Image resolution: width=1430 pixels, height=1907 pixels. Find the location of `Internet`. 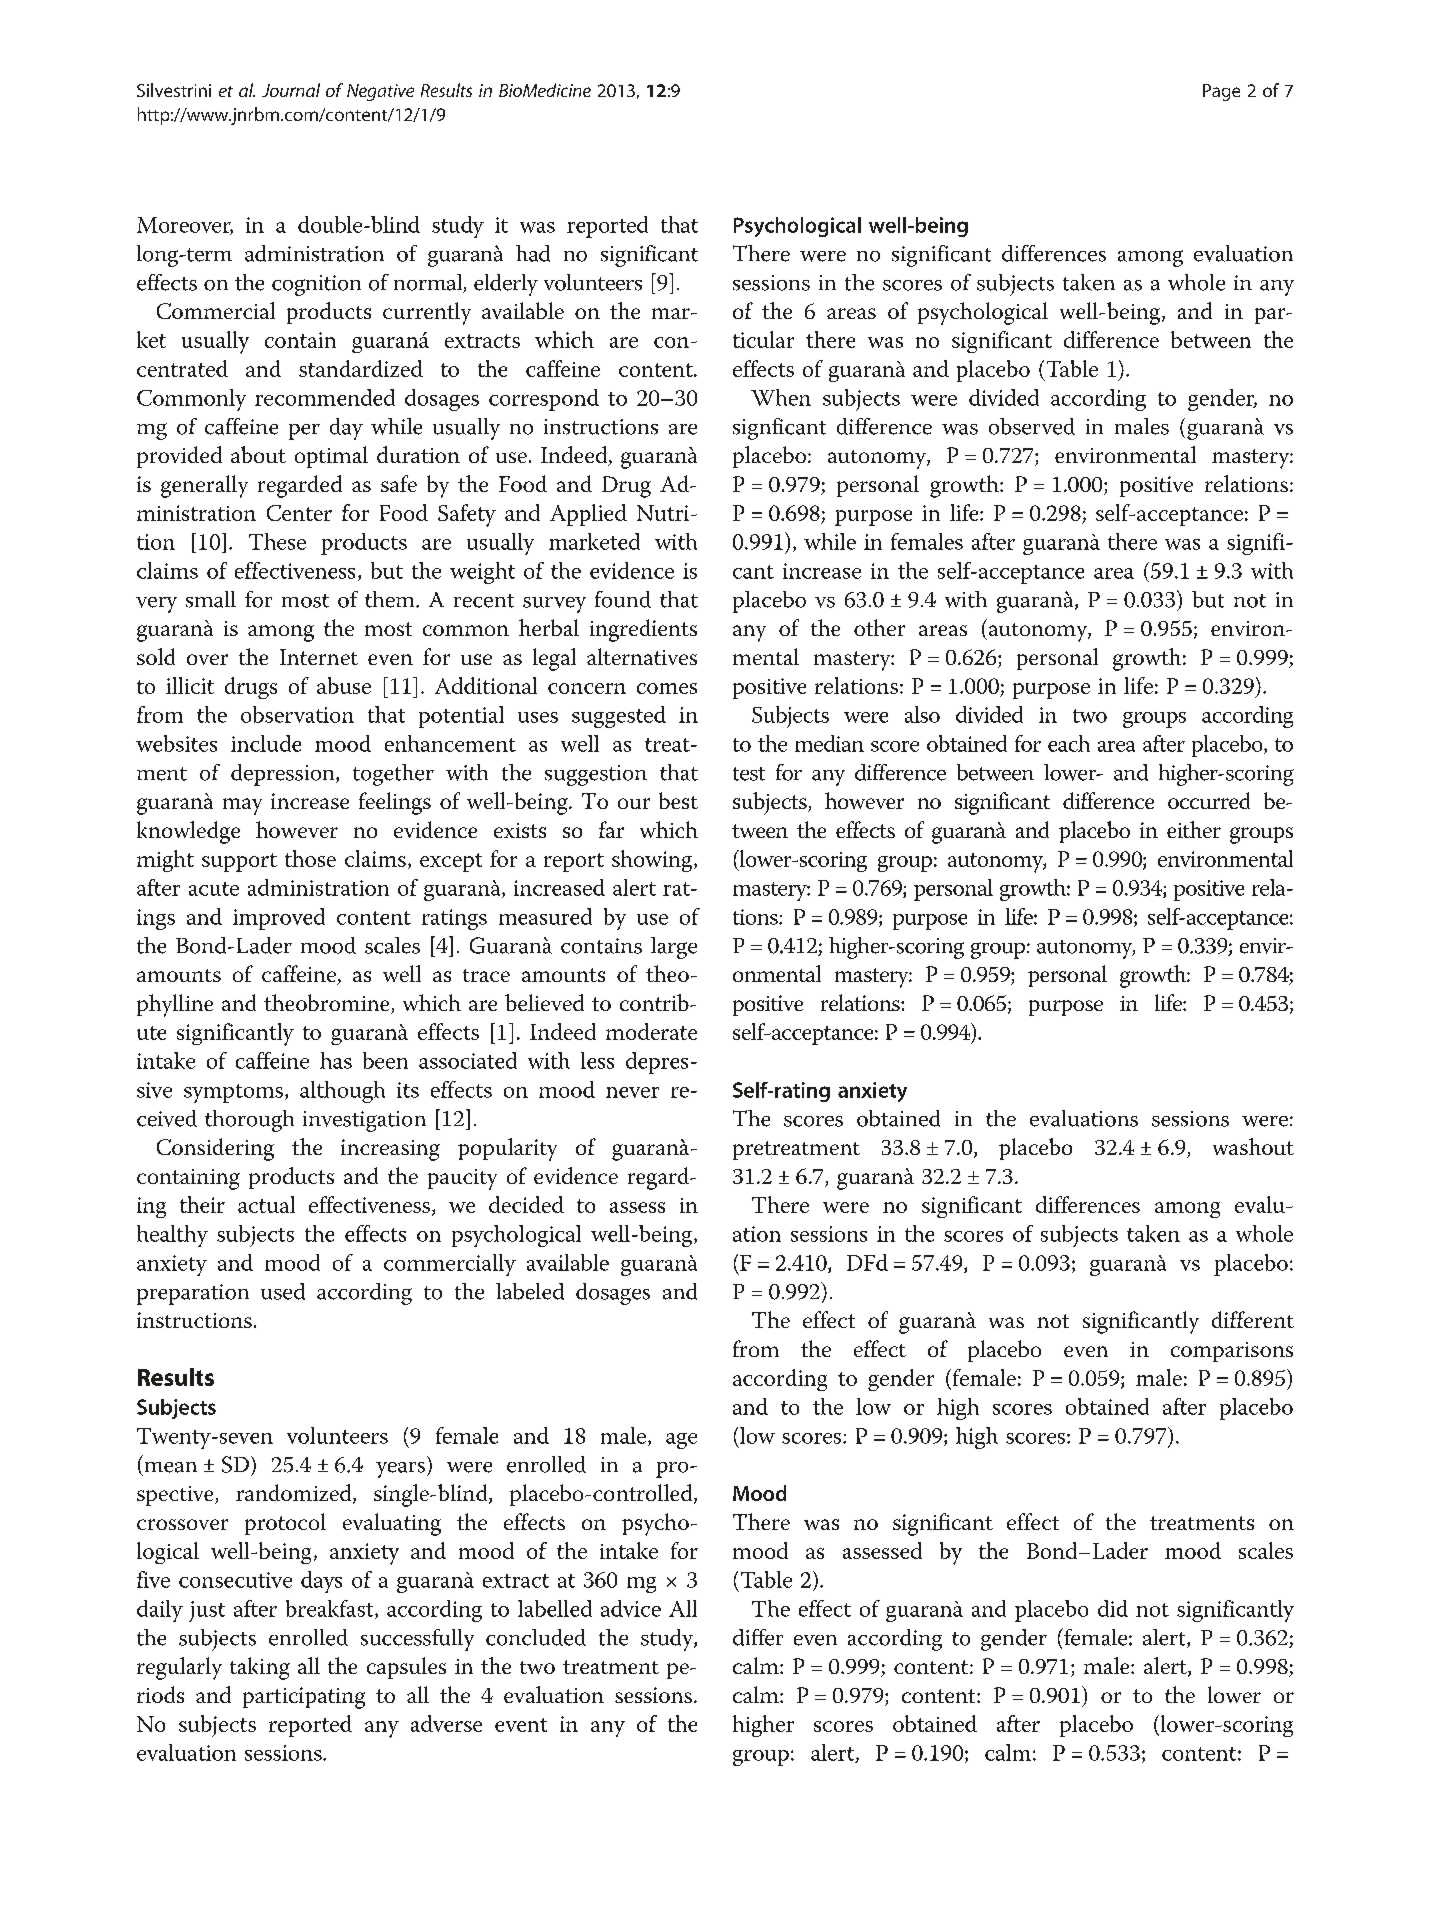

Internet is located at coordinates (319, 657).
